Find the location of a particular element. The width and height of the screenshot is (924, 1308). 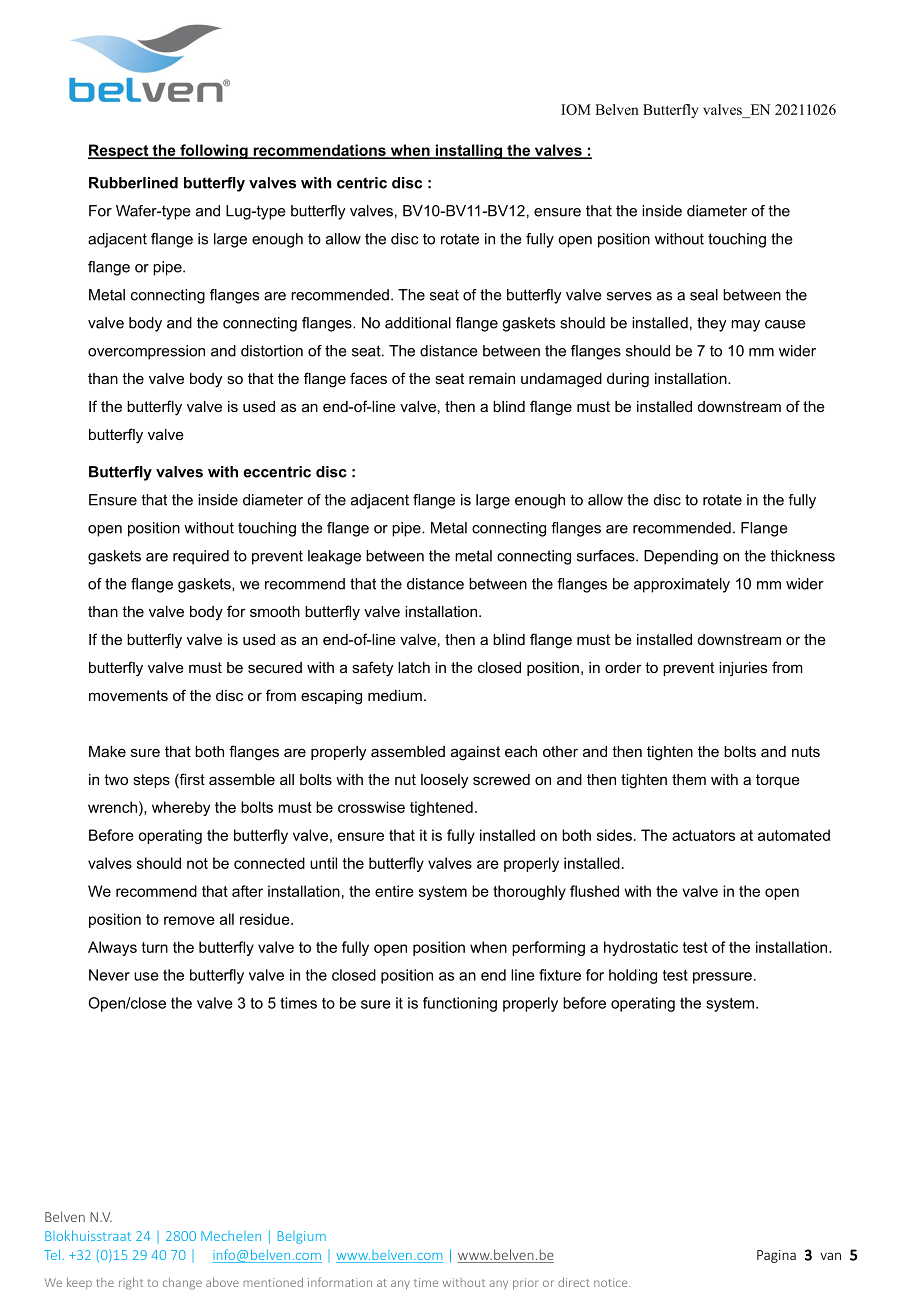

movements is located at coordinates (128, 695).
